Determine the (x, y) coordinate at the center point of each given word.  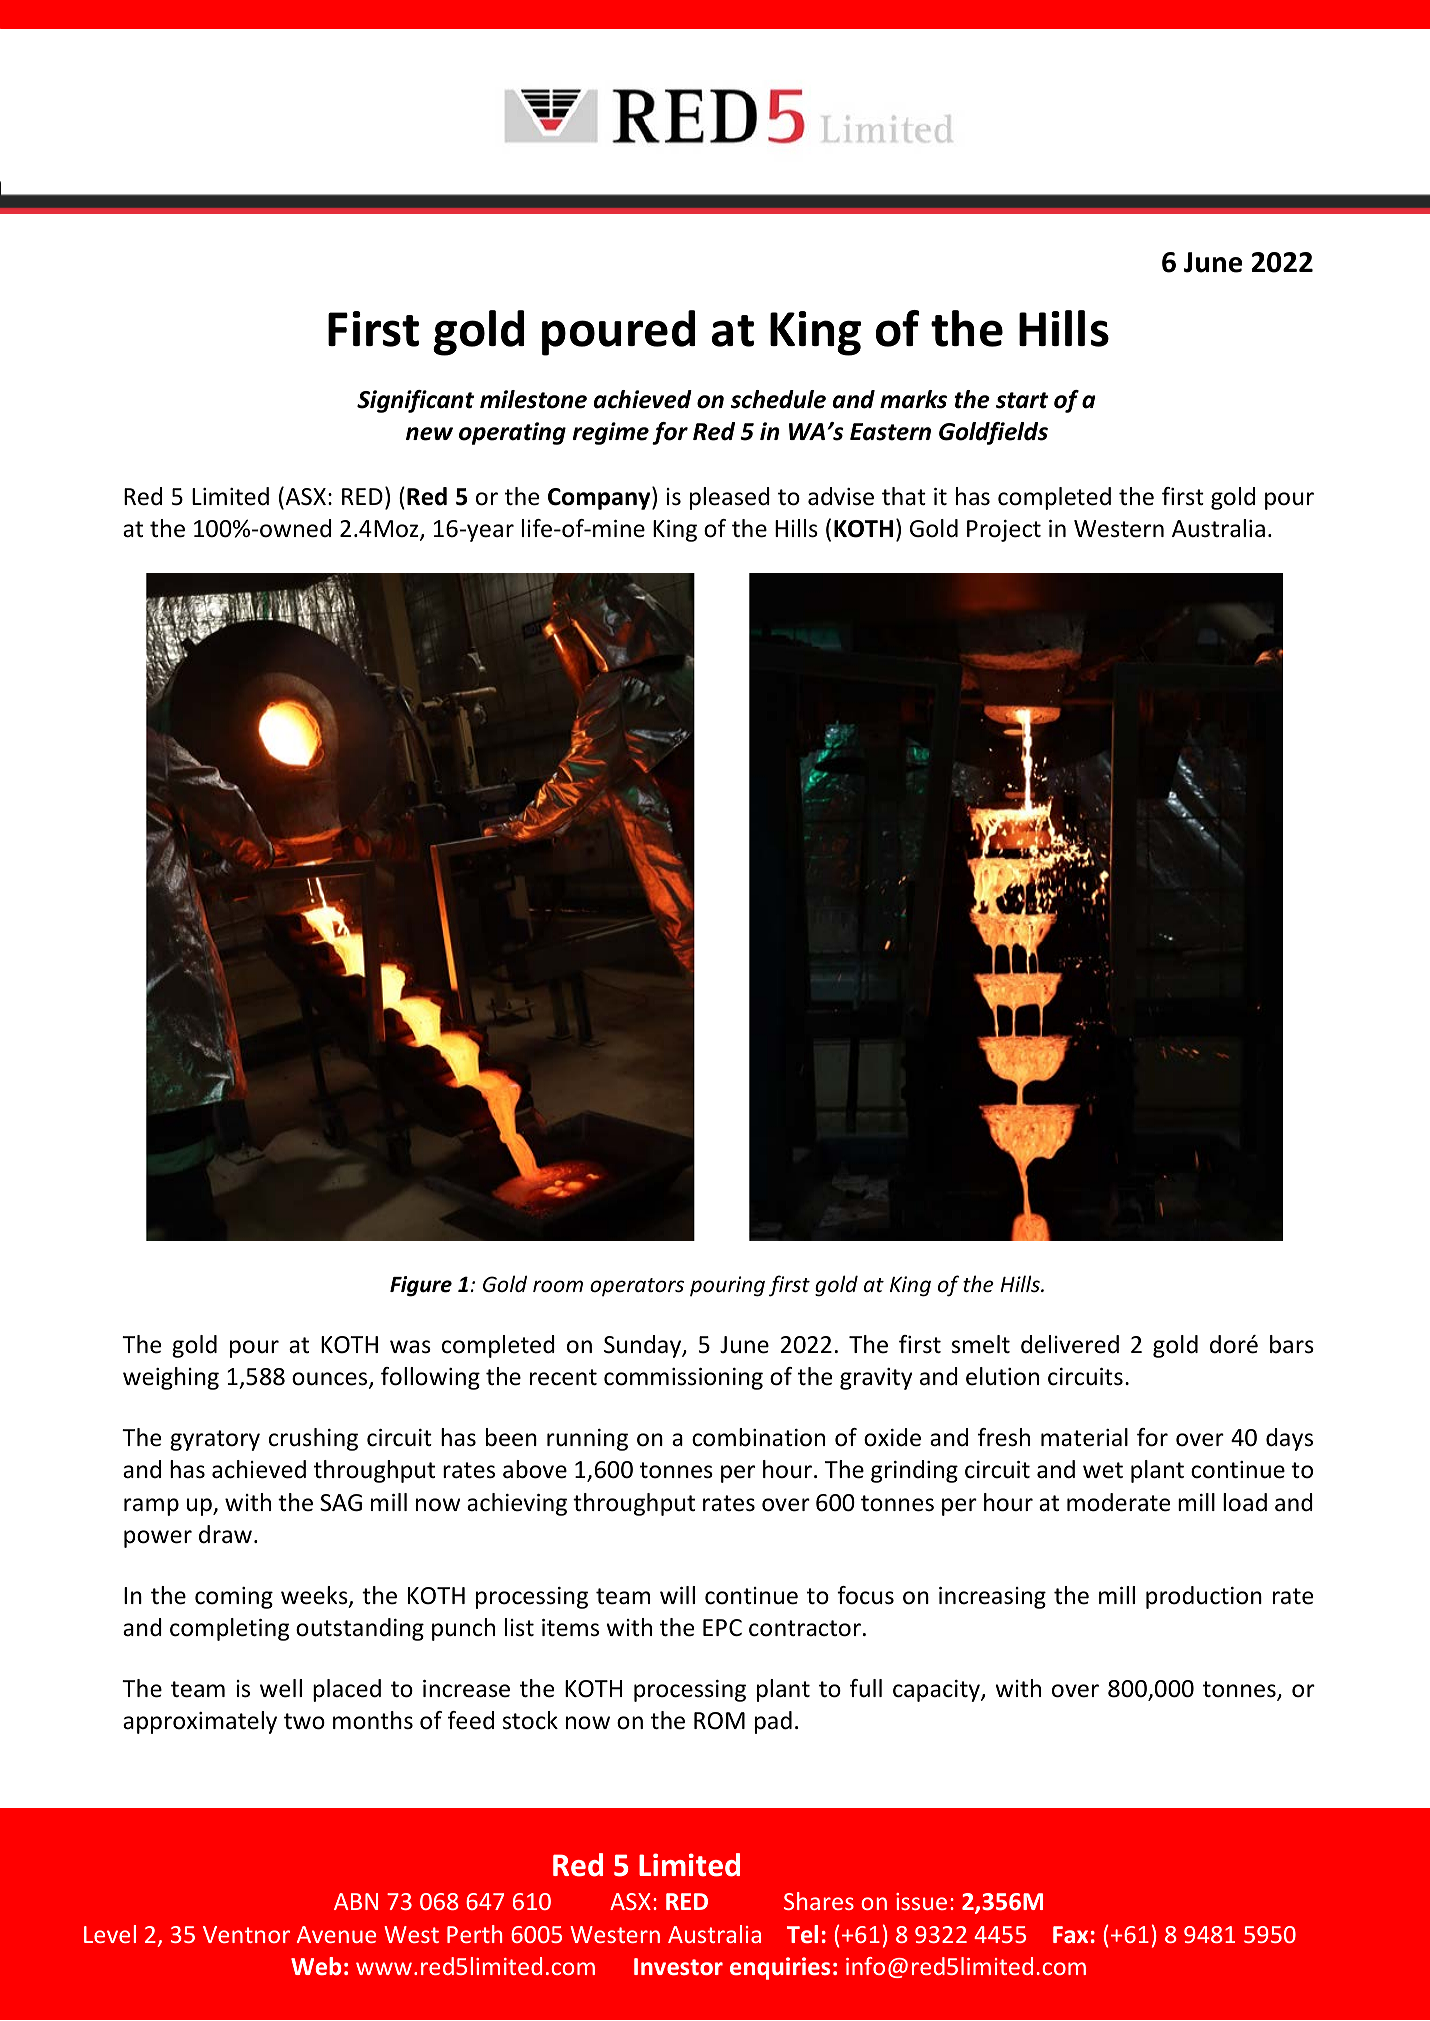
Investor (678, 1966)
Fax (1070, 1934)
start (1022, 400)
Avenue (336, 1934)
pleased (730, 498)
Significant (415, 401)
